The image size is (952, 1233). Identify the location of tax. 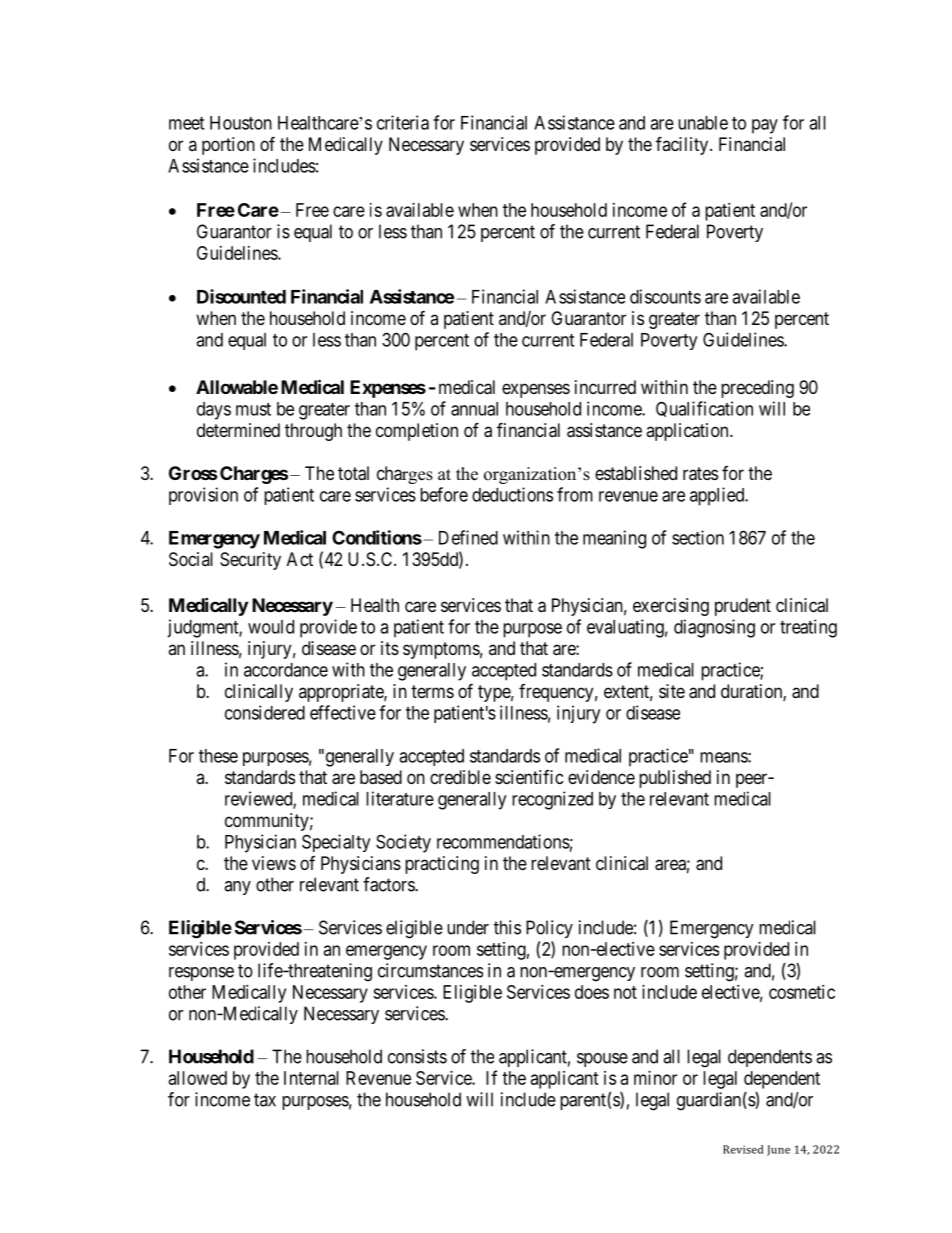
(265, 1100).
